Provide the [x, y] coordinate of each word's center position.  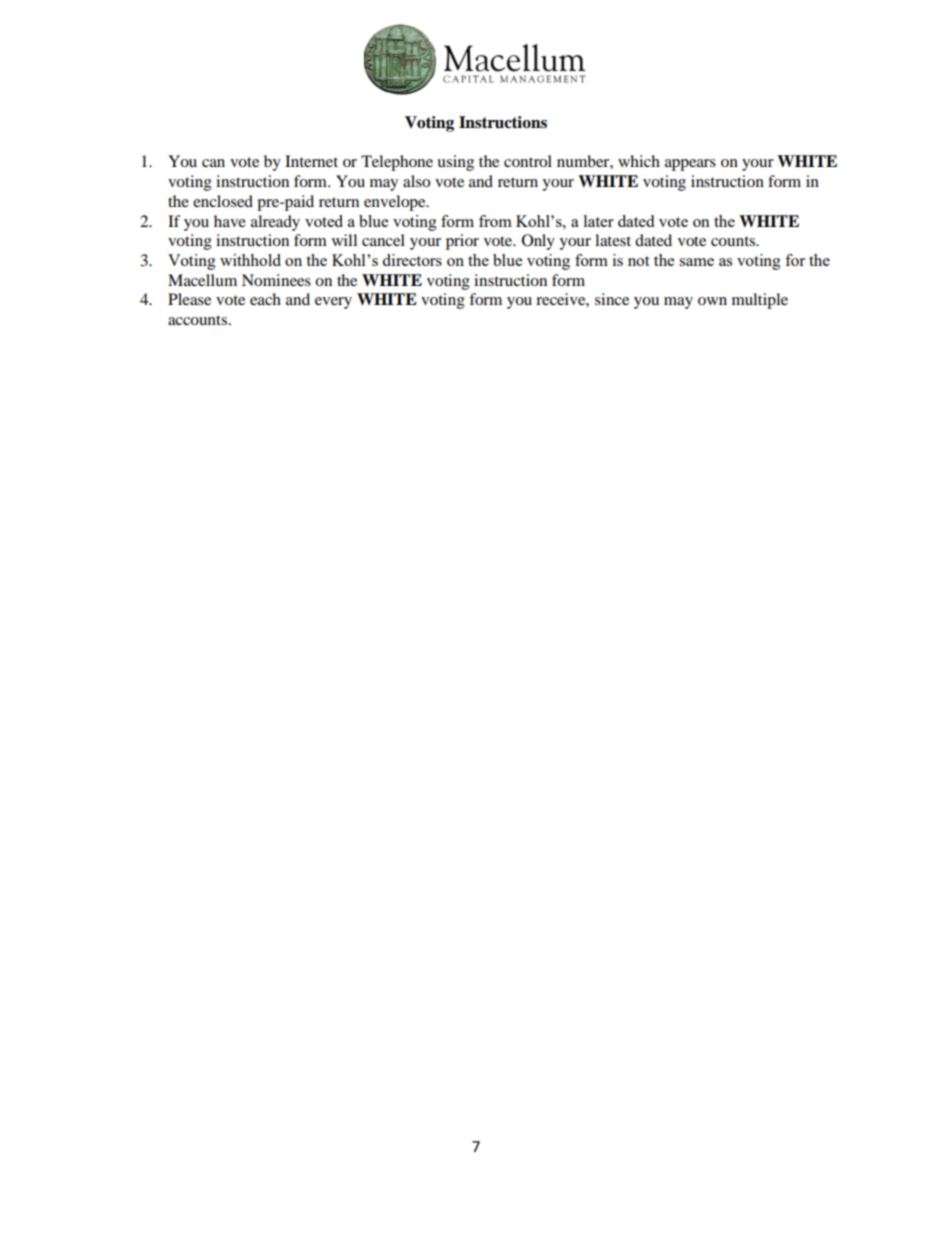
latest [613, 240]
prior [462, 242]
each [265, 299]
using [455, 163]
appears [690, 165]
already [275, 223]
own [712, 301]
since [612, 299]
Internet [311, 161]
